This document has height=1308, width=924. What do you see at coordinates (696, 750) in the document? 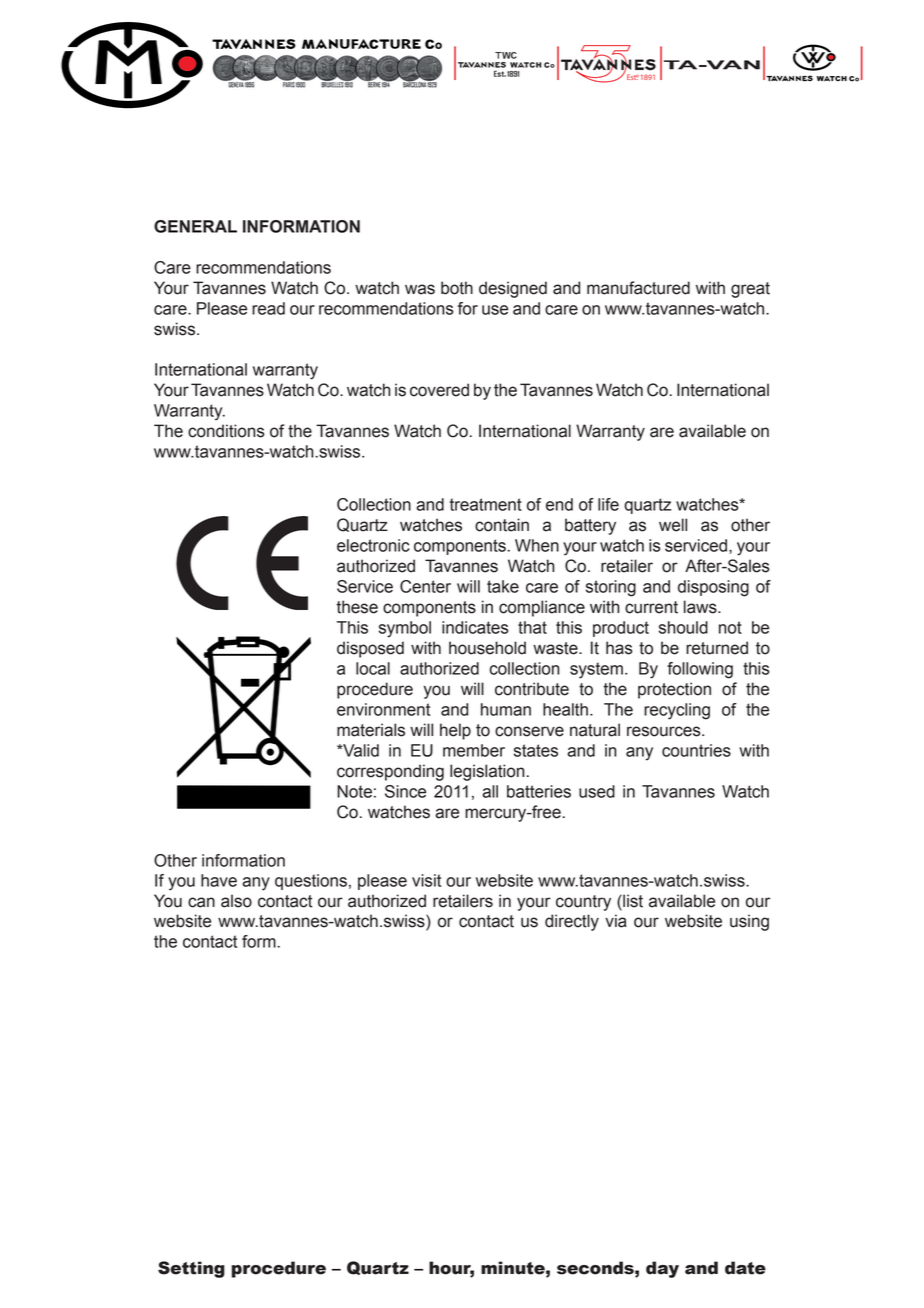
I see `countries` at bounding box center [696, 750].
